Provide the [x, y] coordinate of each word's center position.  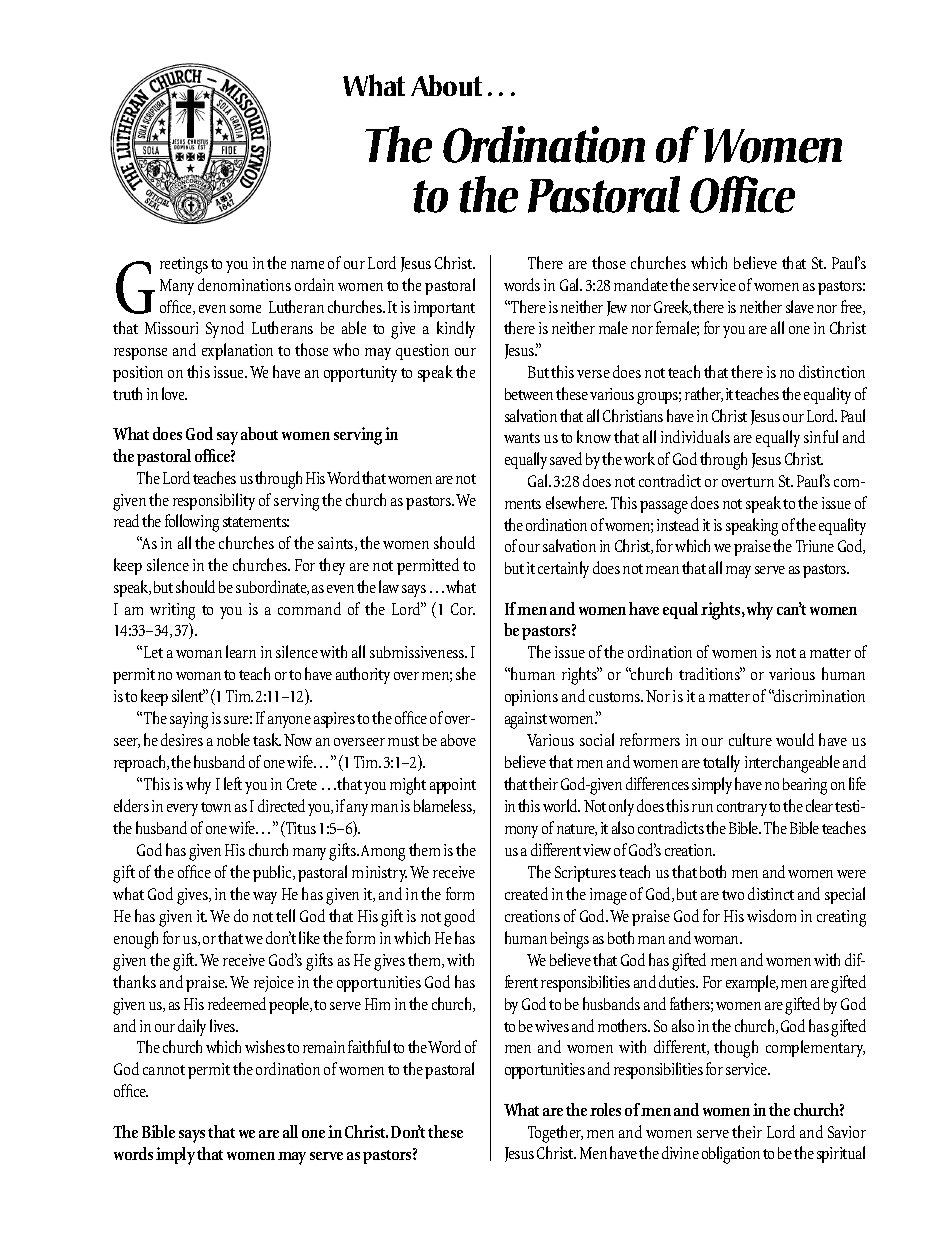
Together [555, 1134]
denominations [244, 284]
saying [189, 720]
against [526, 720]
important [444, 309]
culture [750, 739]
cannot [164, 1070]
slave [800, 306]
